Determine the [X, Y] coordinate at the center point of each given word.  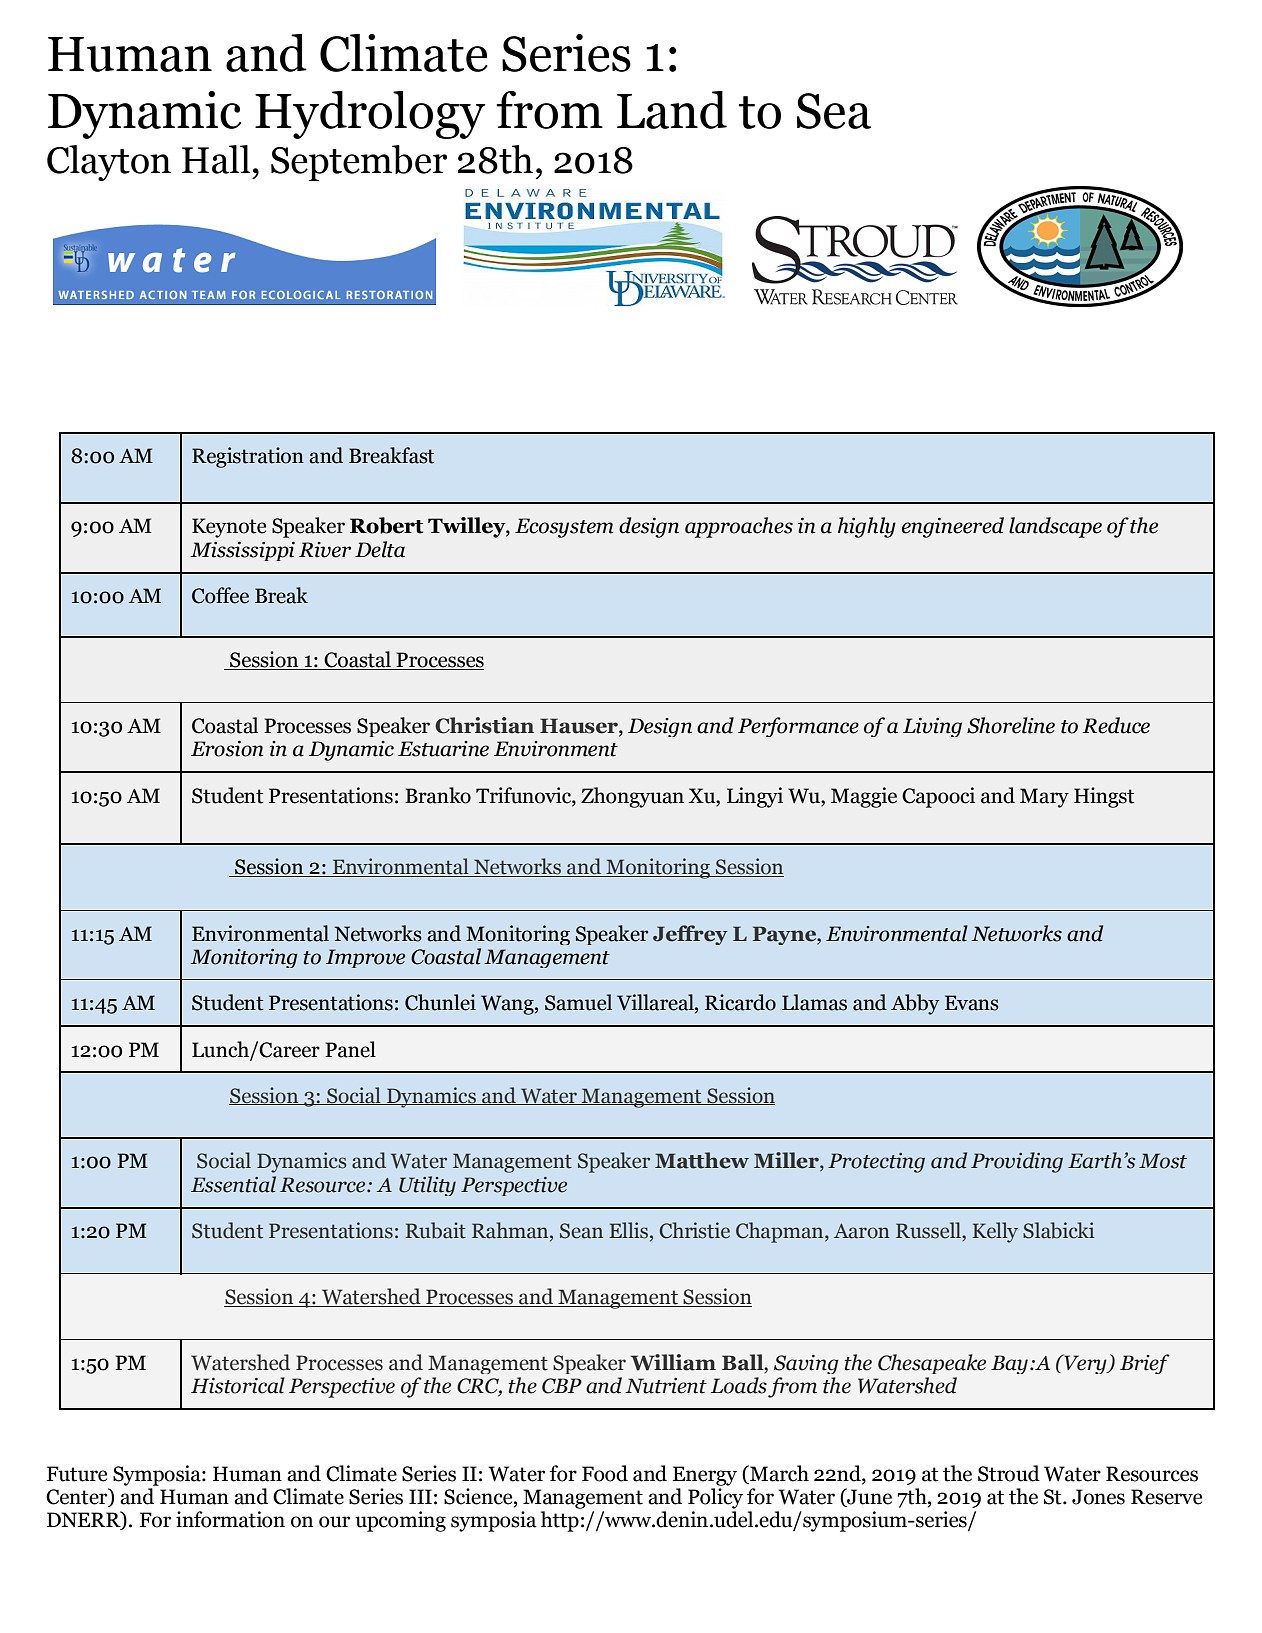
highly [867, 527]
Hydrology [370, 115]
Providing [1017, 1162]
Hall [216, 159]
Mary [1044, 798]
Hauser [580, 727]
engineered [953, 527]
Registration [248, 457]
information [230, 1519]
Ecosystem [564, 528]
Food [605, 1473]
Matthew [702, 1160]
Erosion [227, 748]
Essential [233, 1184]
